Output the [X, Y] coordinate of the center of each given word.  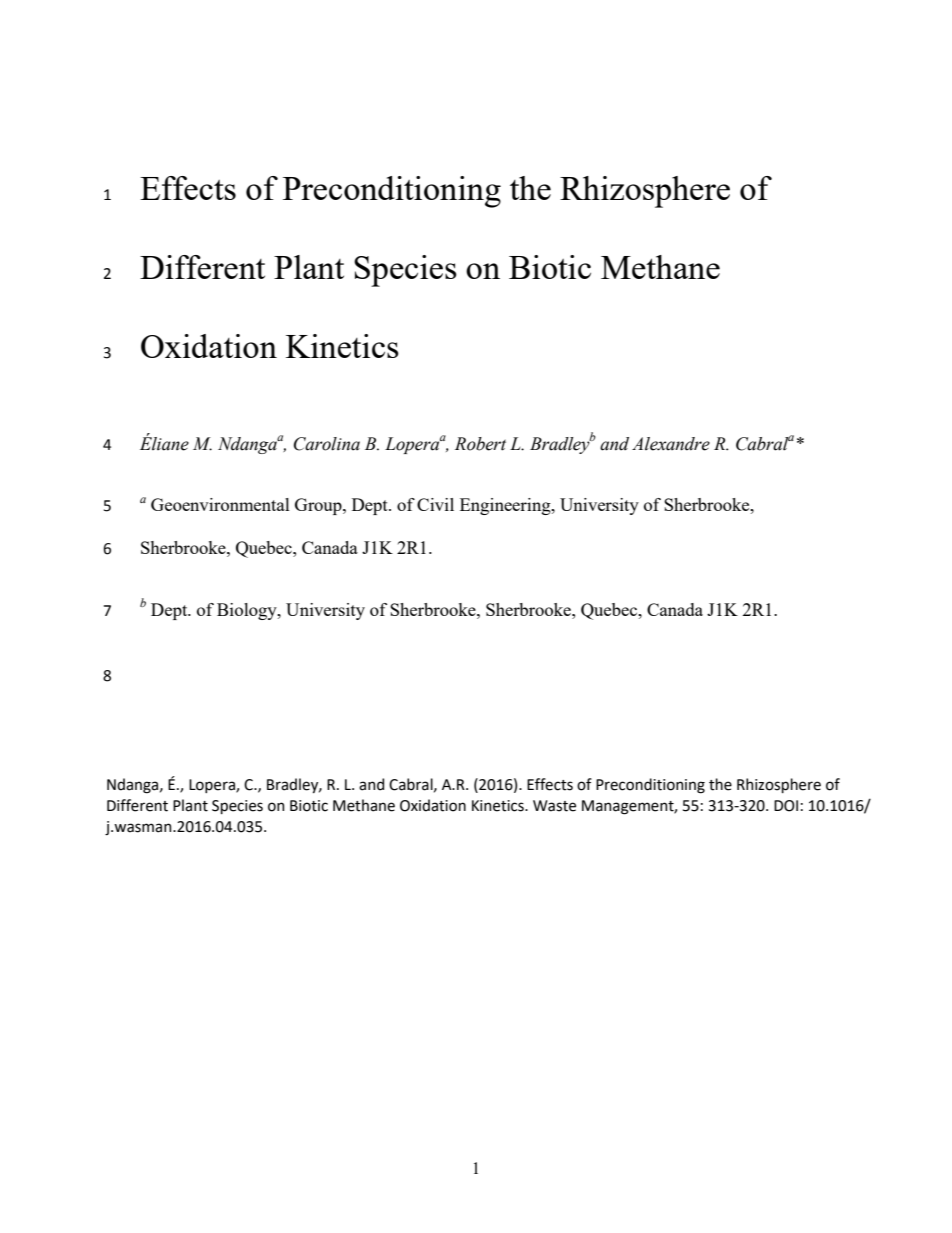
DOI [786, 806]
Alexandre [671, 444]
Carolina [327, 444]
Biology [248, 611]
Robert [480, 444]
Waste [554, 806]
